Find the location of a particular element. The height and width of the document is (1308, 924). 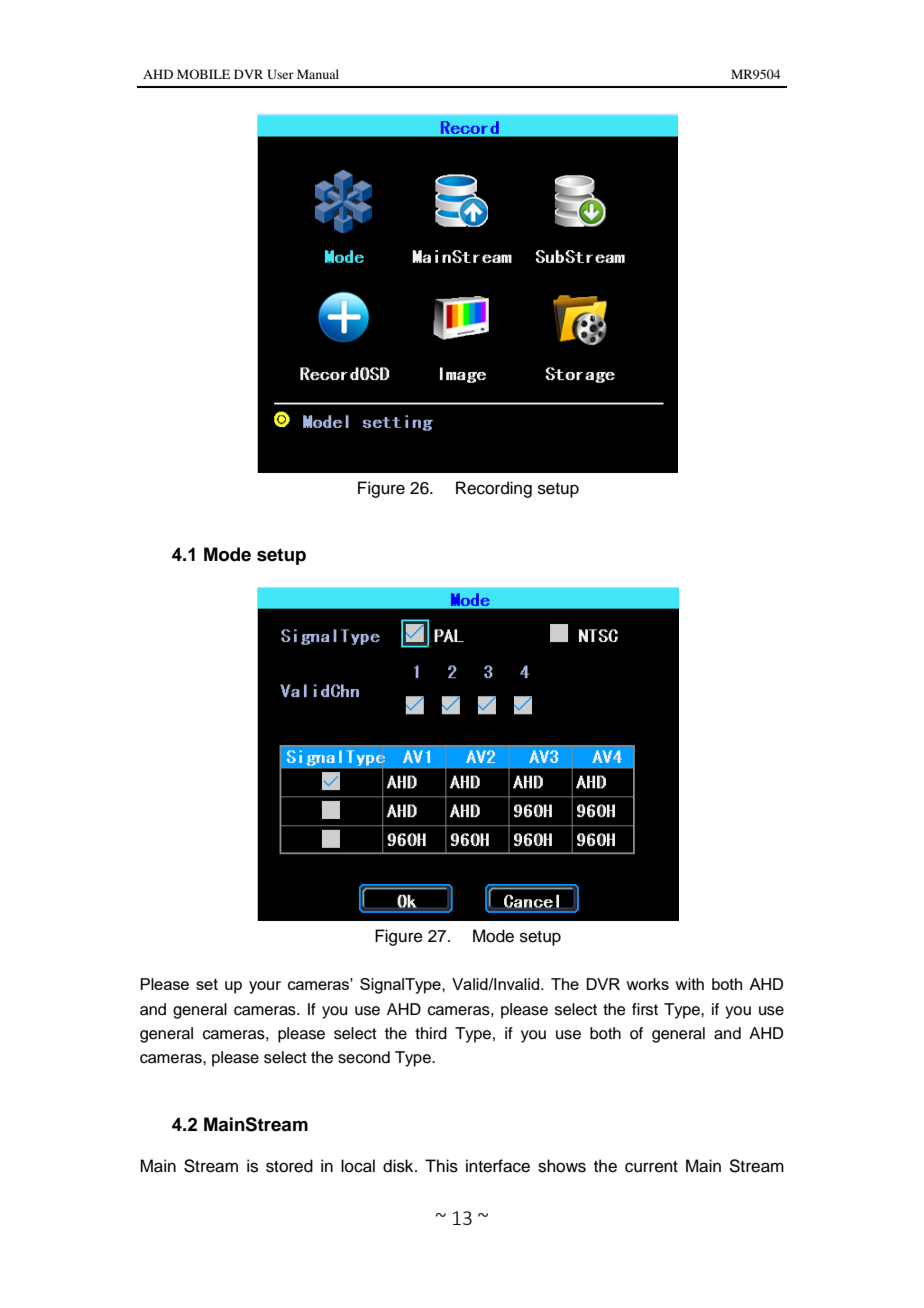

with is located at coordinates (689, 984).
